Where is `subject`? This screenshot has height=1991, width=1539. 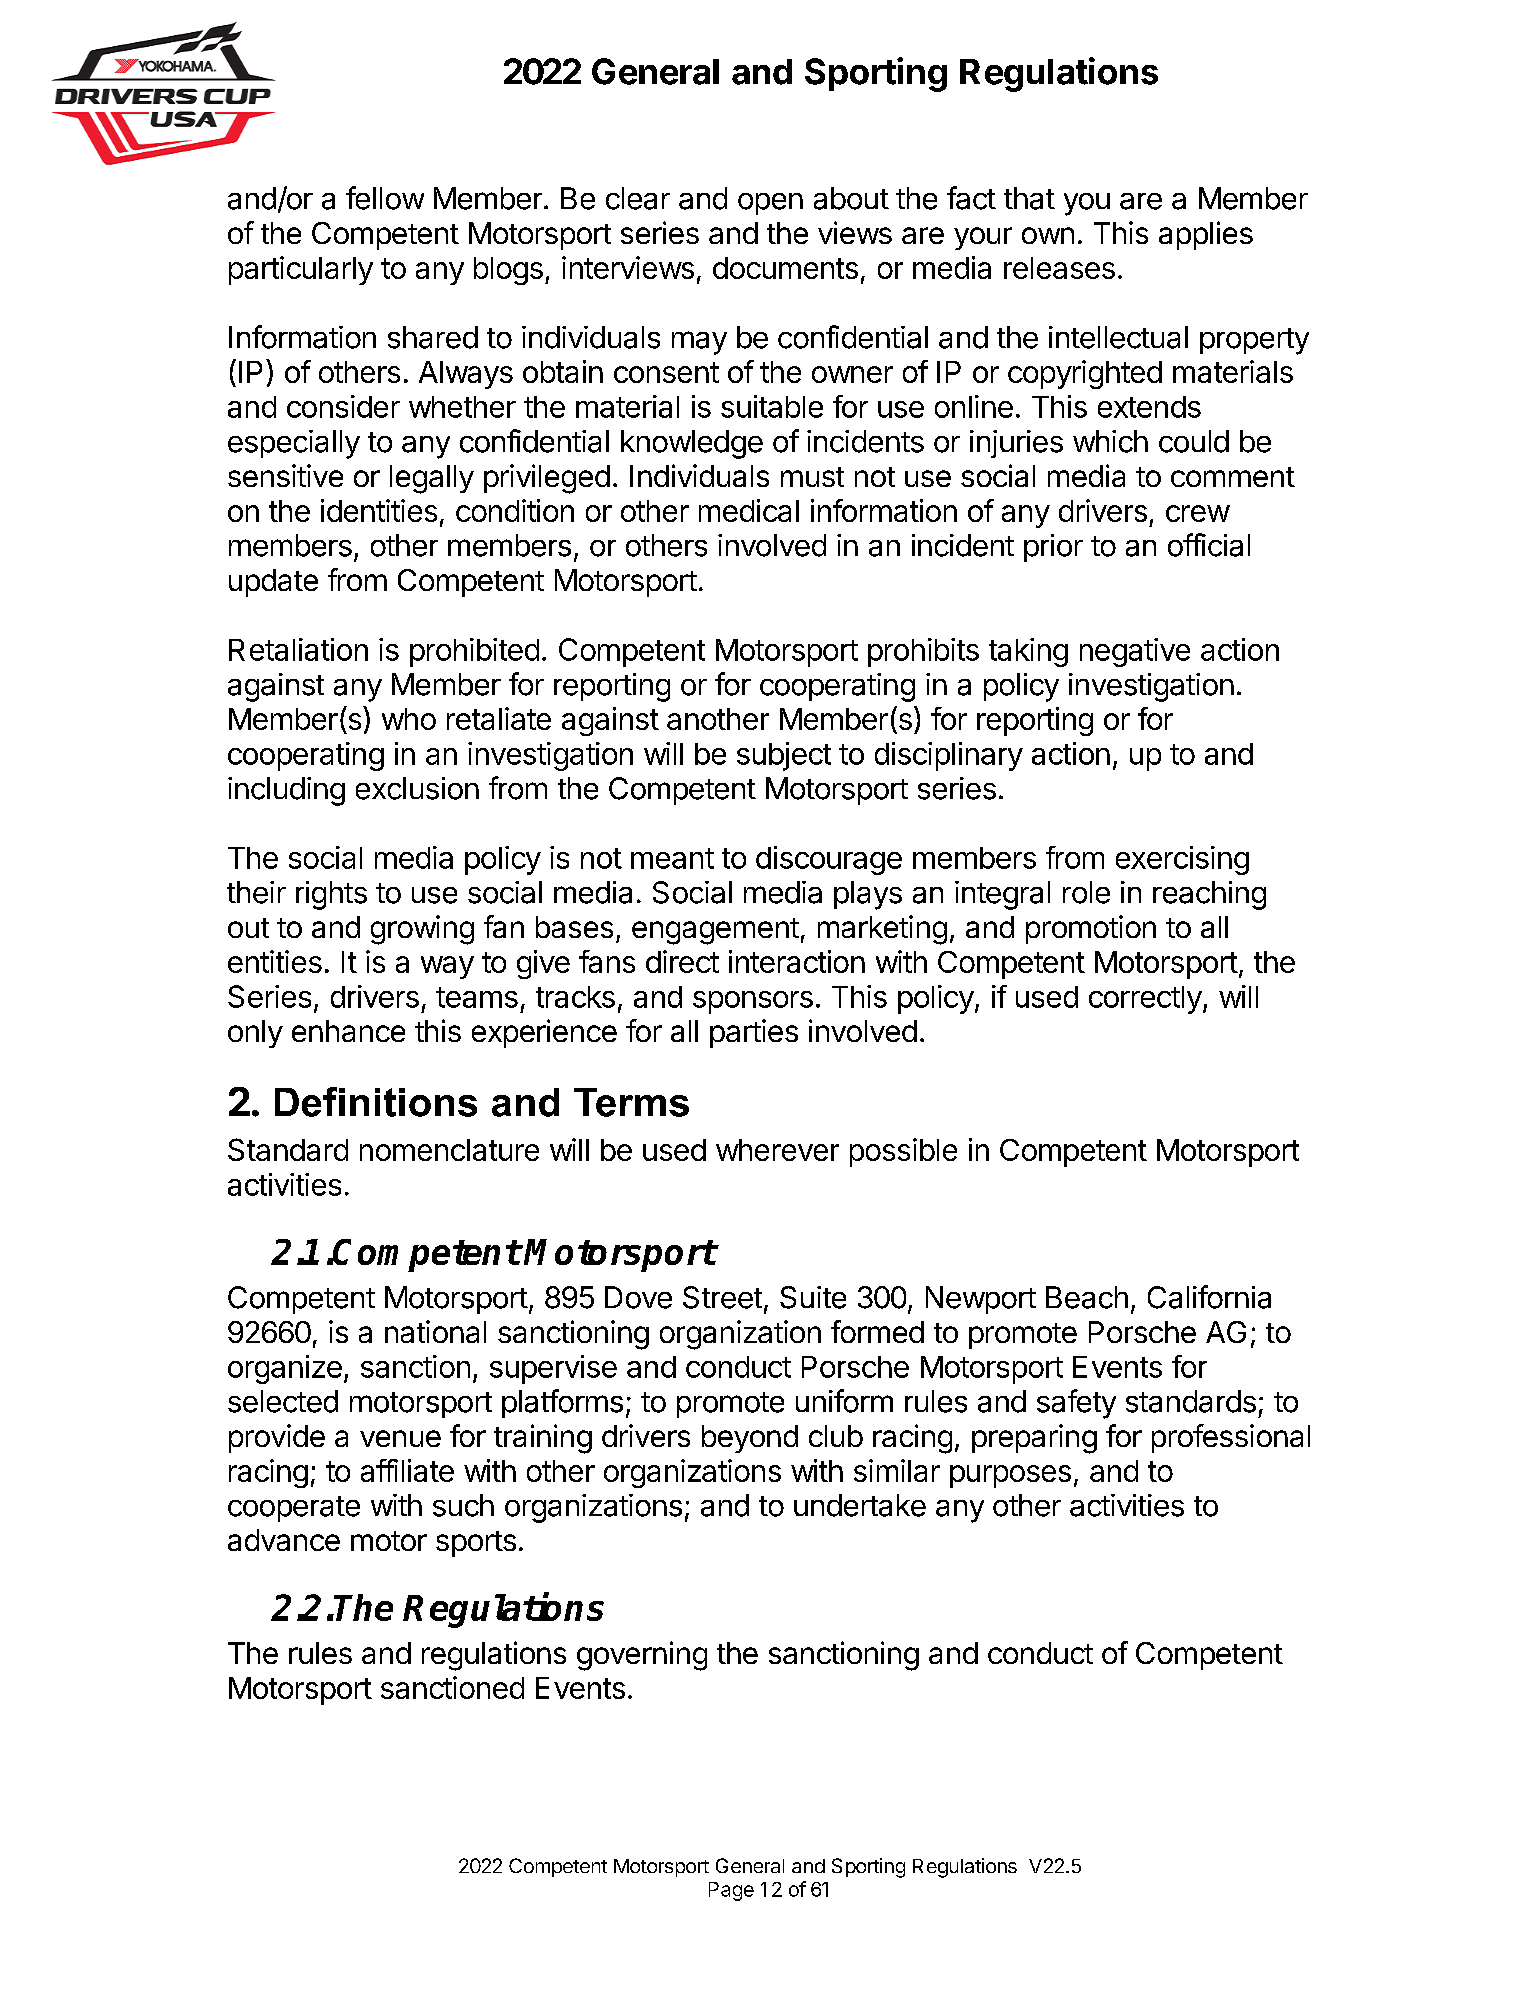 subject is located at coordinates (784, 756).
